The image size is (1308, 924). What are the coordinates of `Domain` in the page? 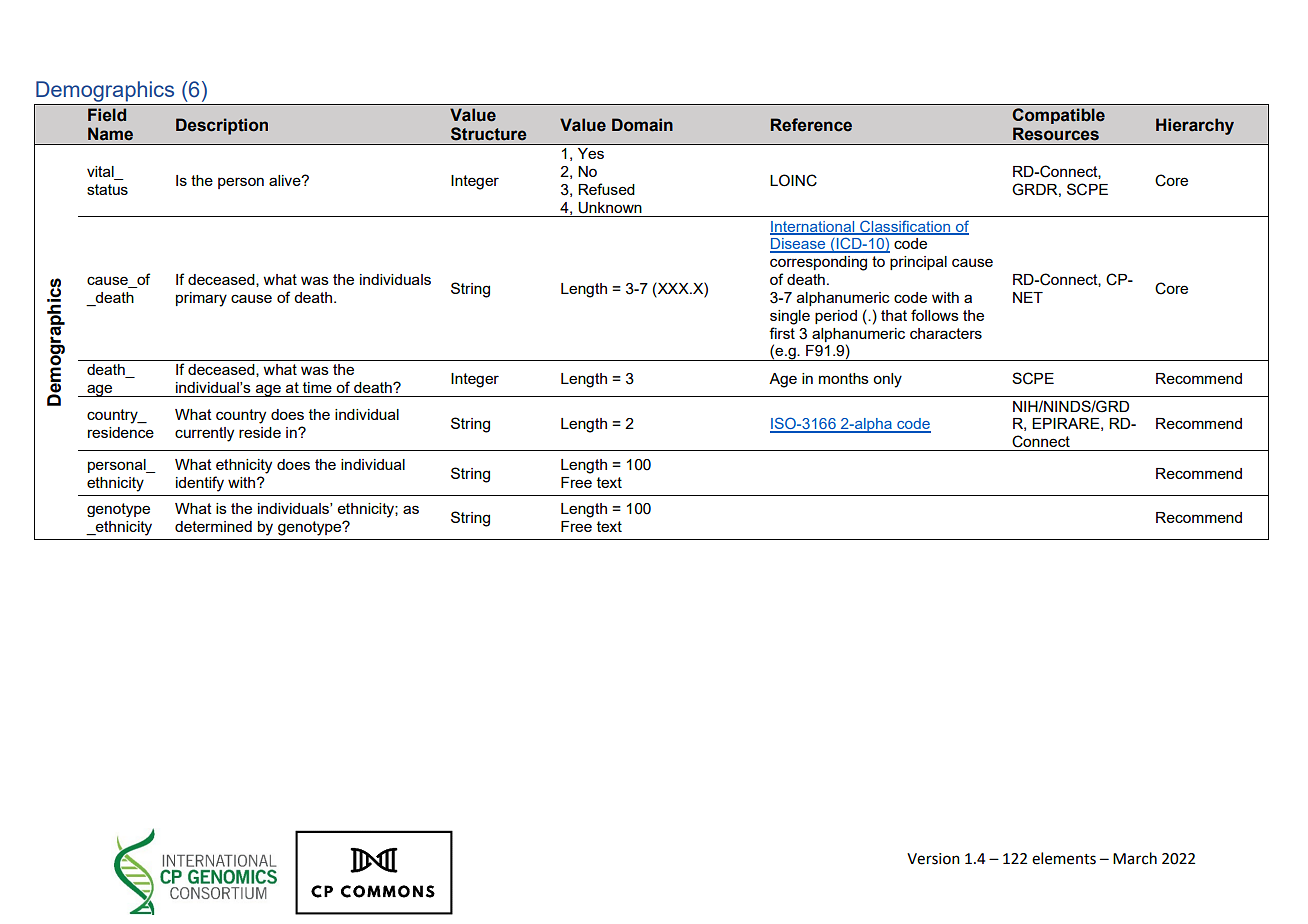 It's located at (642, 125).
